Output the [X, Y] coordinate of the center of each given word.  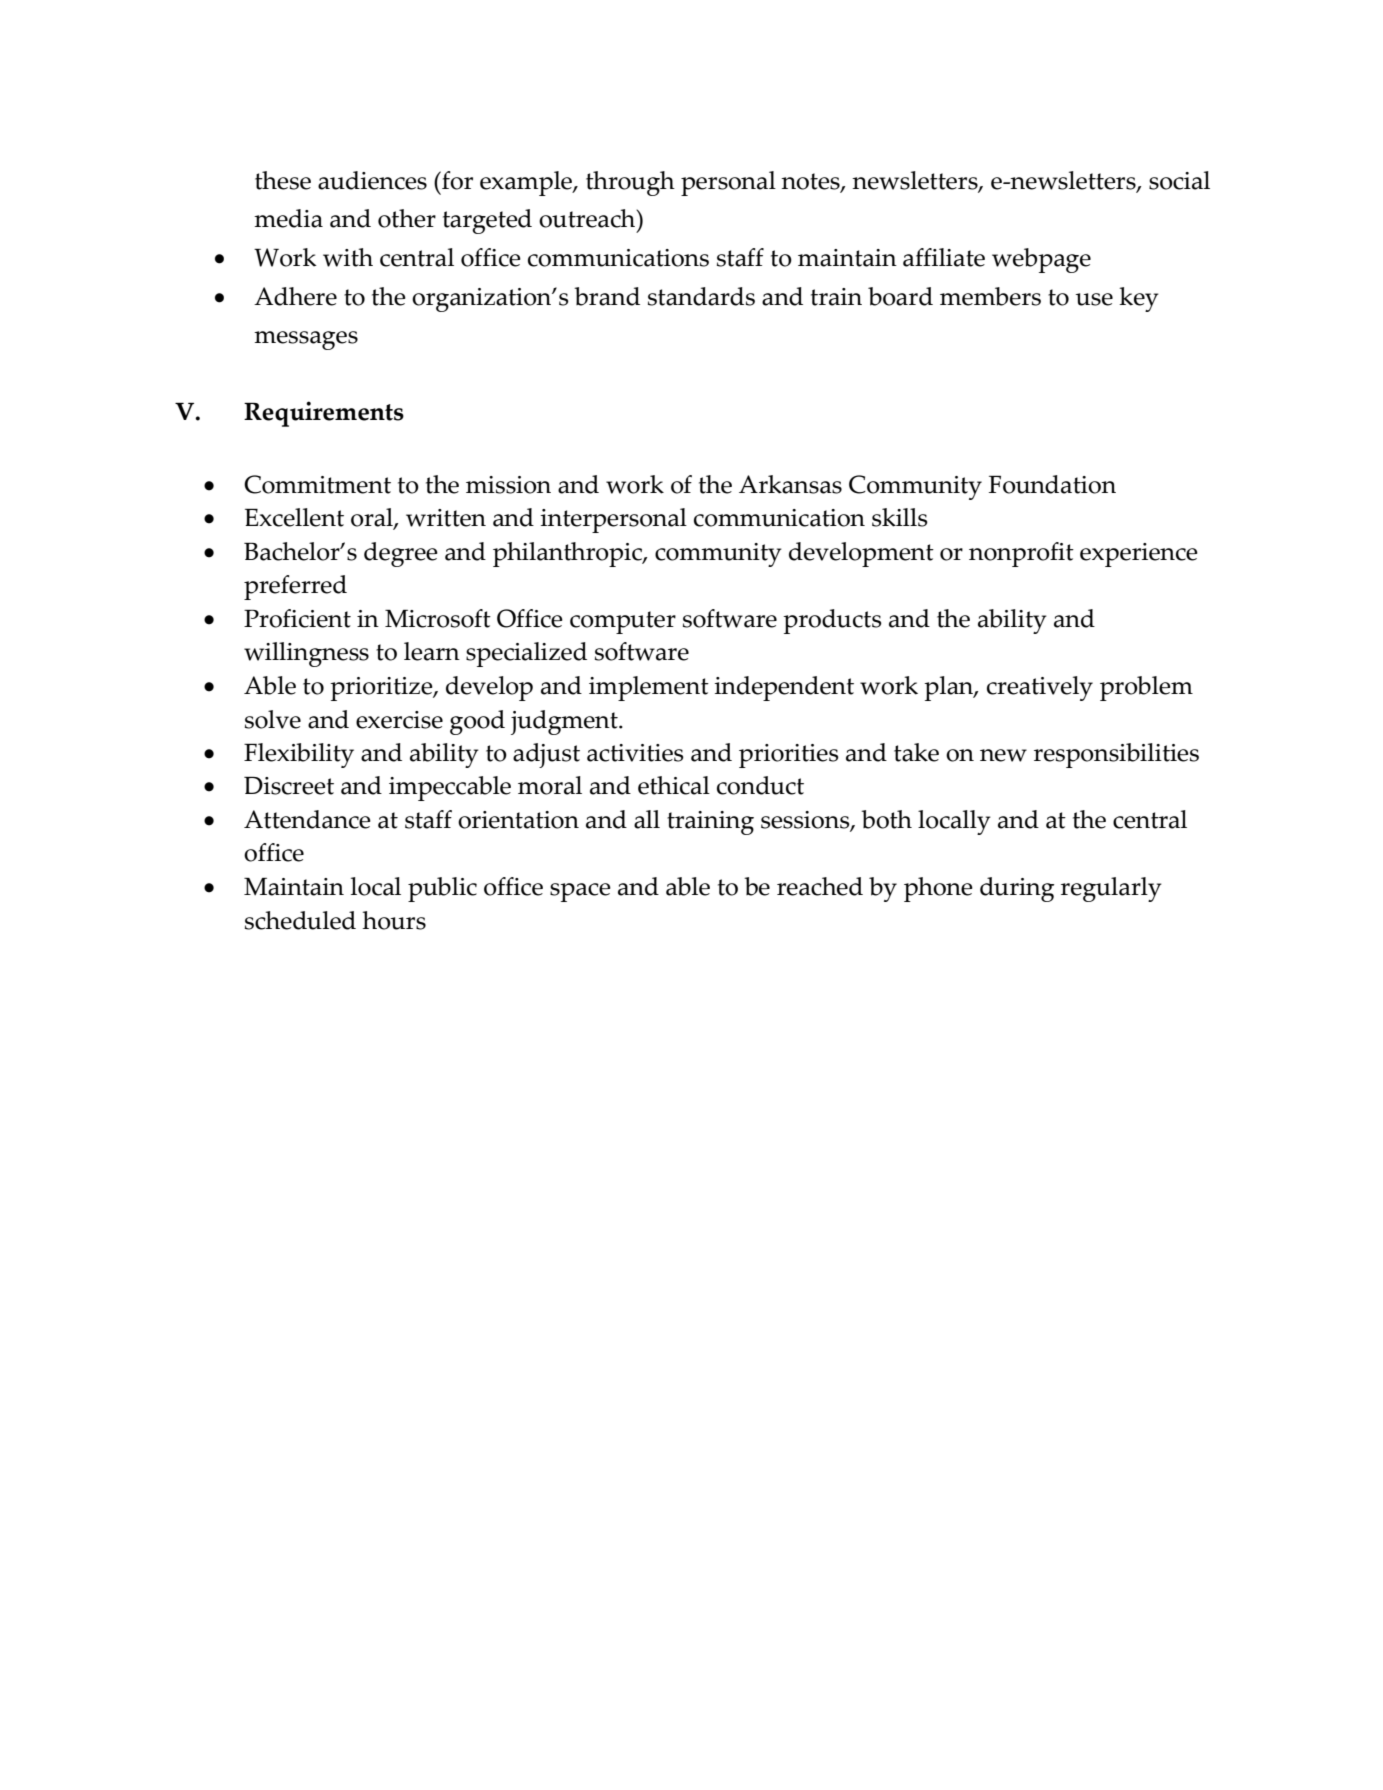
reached [820, 886]
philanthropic [568, 554]
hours [394, 920]
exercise [399, 720]
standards [701, 296]
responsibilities [1116, 755]
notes [811, 182]
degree [401, 554]
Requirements [324, 414]
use [1094, 299]
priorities [789, 756]
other [407, 218]
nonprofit [1021, 554]
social [1179, 180]
